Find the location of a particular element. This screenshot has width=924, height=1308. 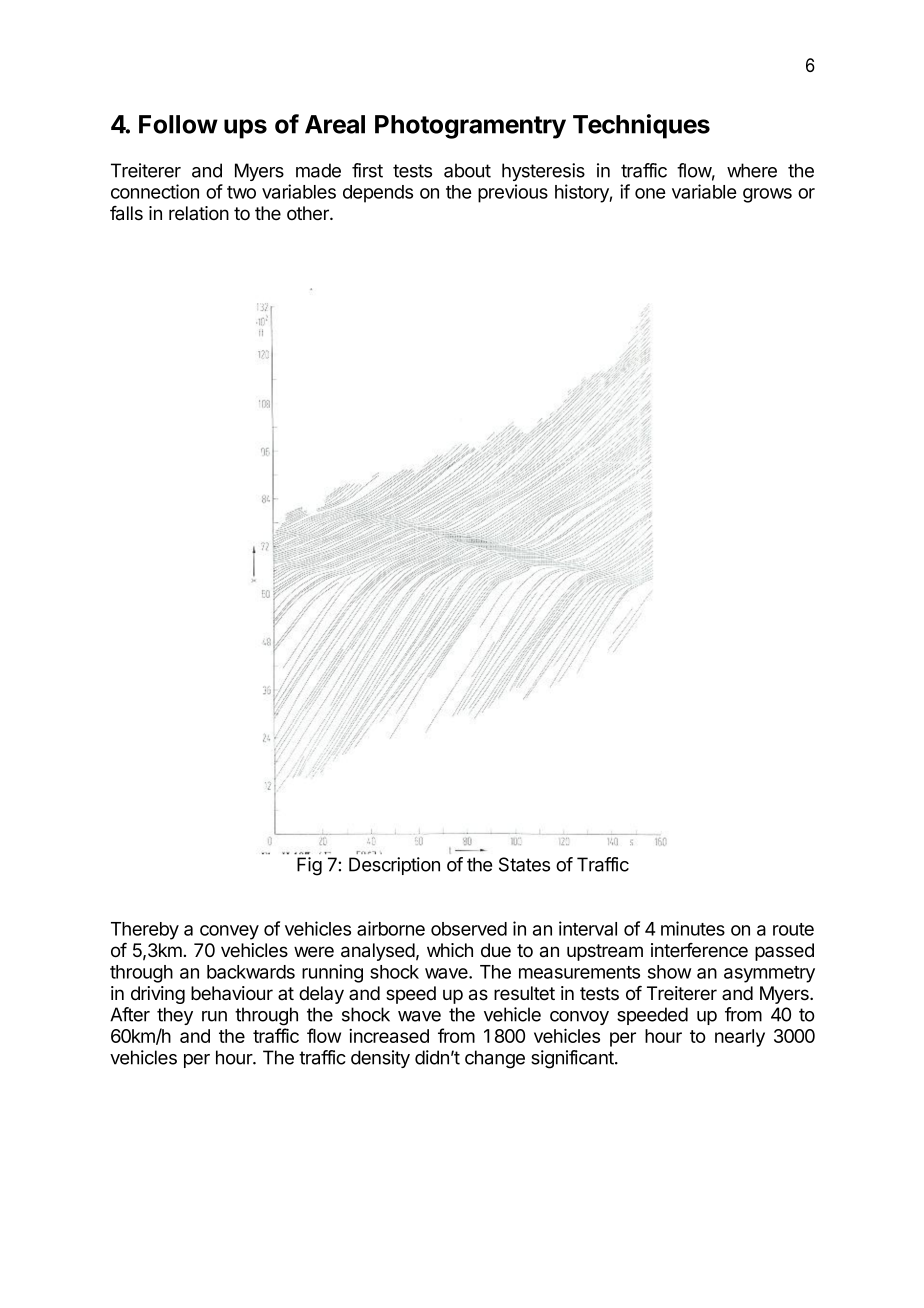

they is located at coordinates (175, 1016).
